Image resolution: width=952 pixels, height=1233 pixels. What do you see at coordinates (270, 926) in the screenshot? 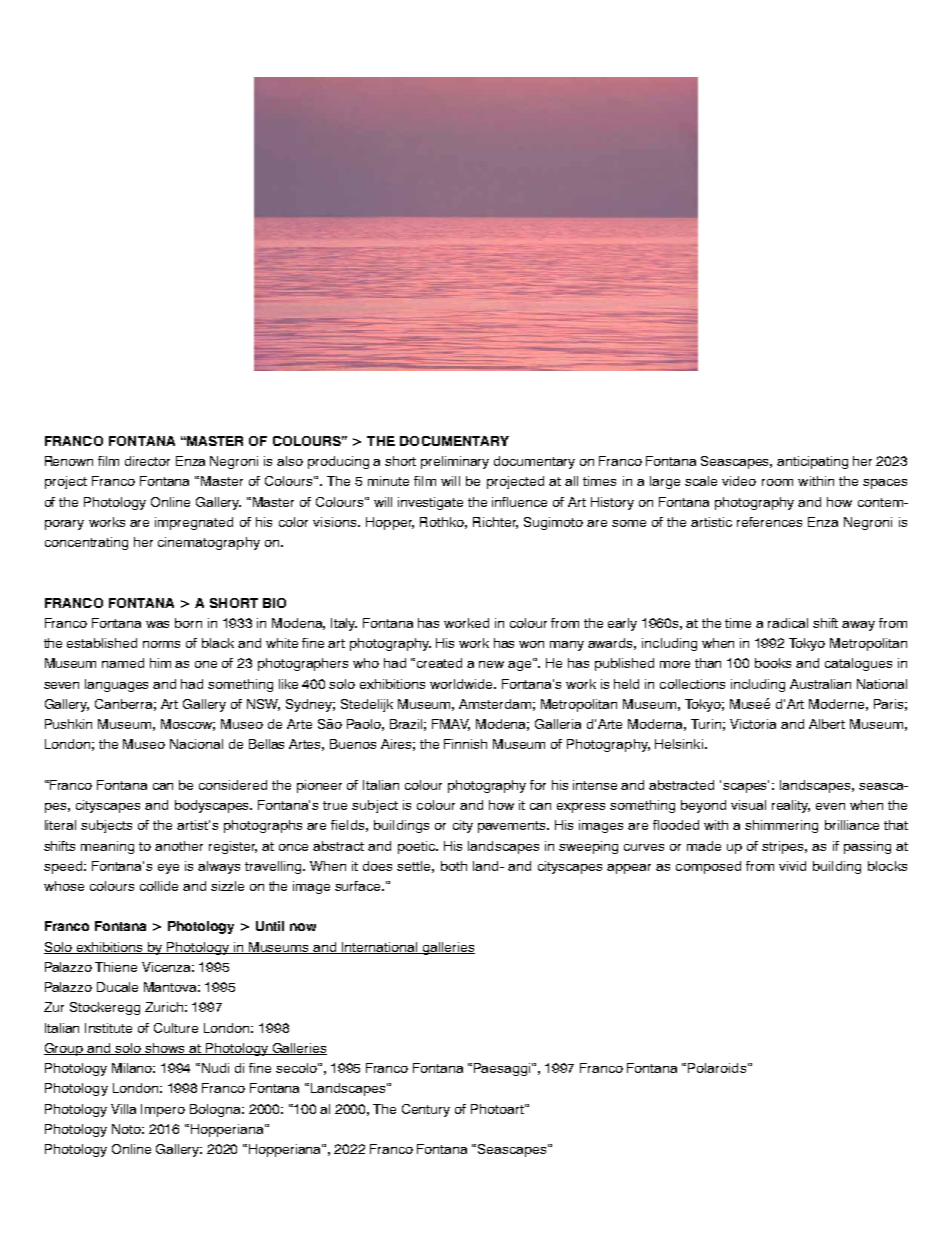
I see `Until` at bounding box center [270, 926].
